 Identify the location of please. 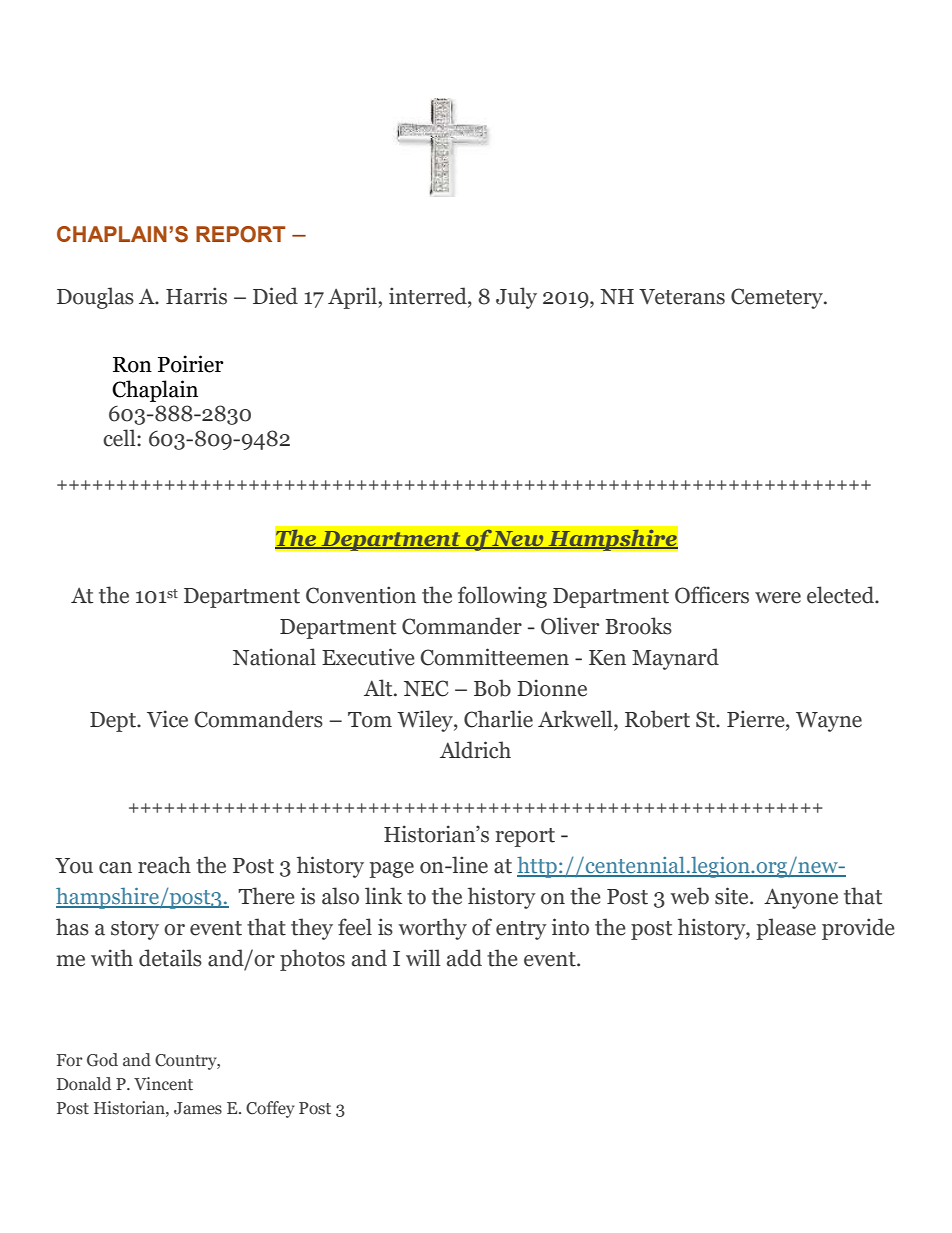
(786, 929).
